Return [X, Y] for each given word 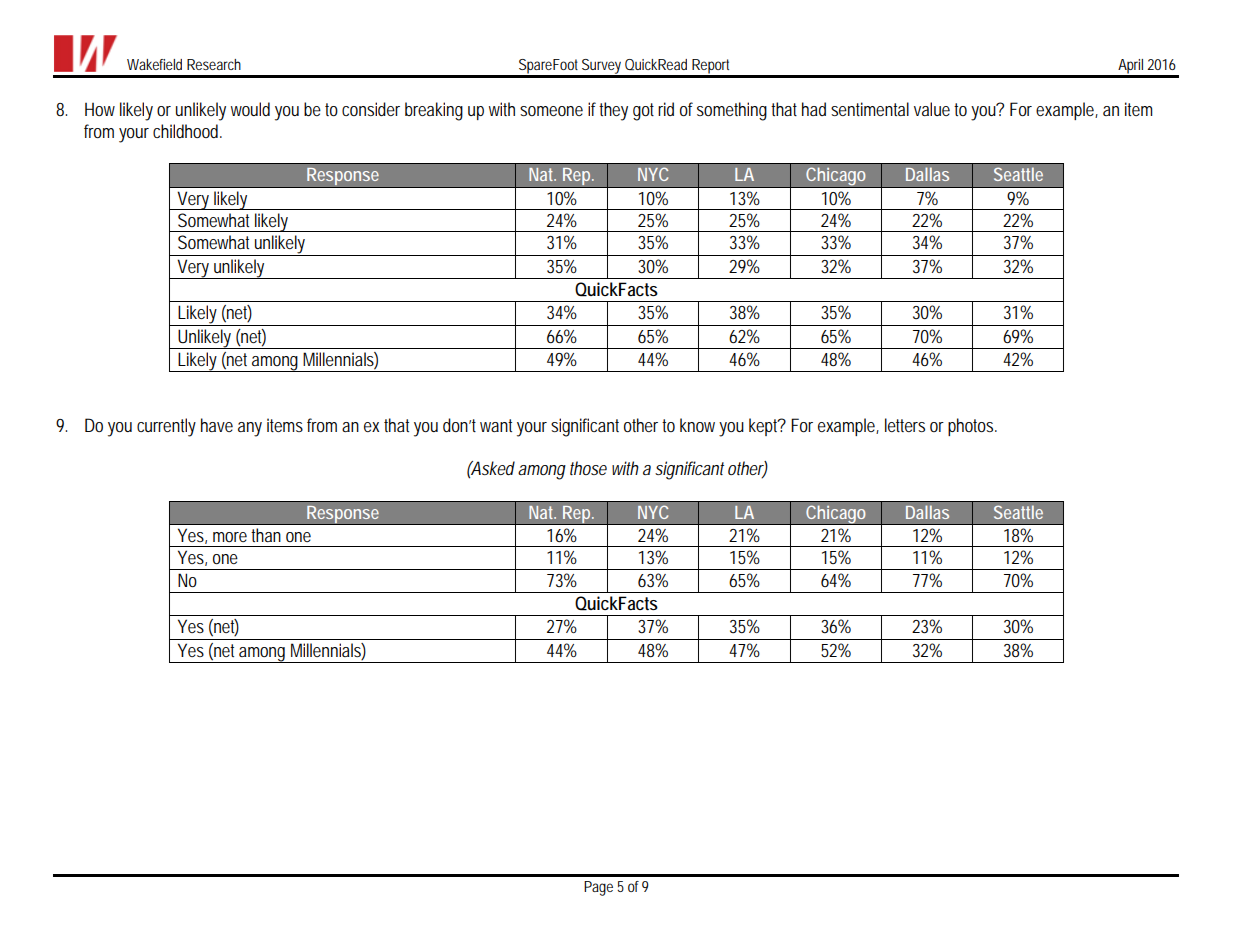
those [588, 468]
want [496, 425]
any [250, 429]
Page [598, 888]
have [217, 425]
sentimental [870, 109]
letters [905, 425]
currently [166, 427]
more [230, 537]
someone [551, 111]
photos [972, 427]
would [250, 109]
